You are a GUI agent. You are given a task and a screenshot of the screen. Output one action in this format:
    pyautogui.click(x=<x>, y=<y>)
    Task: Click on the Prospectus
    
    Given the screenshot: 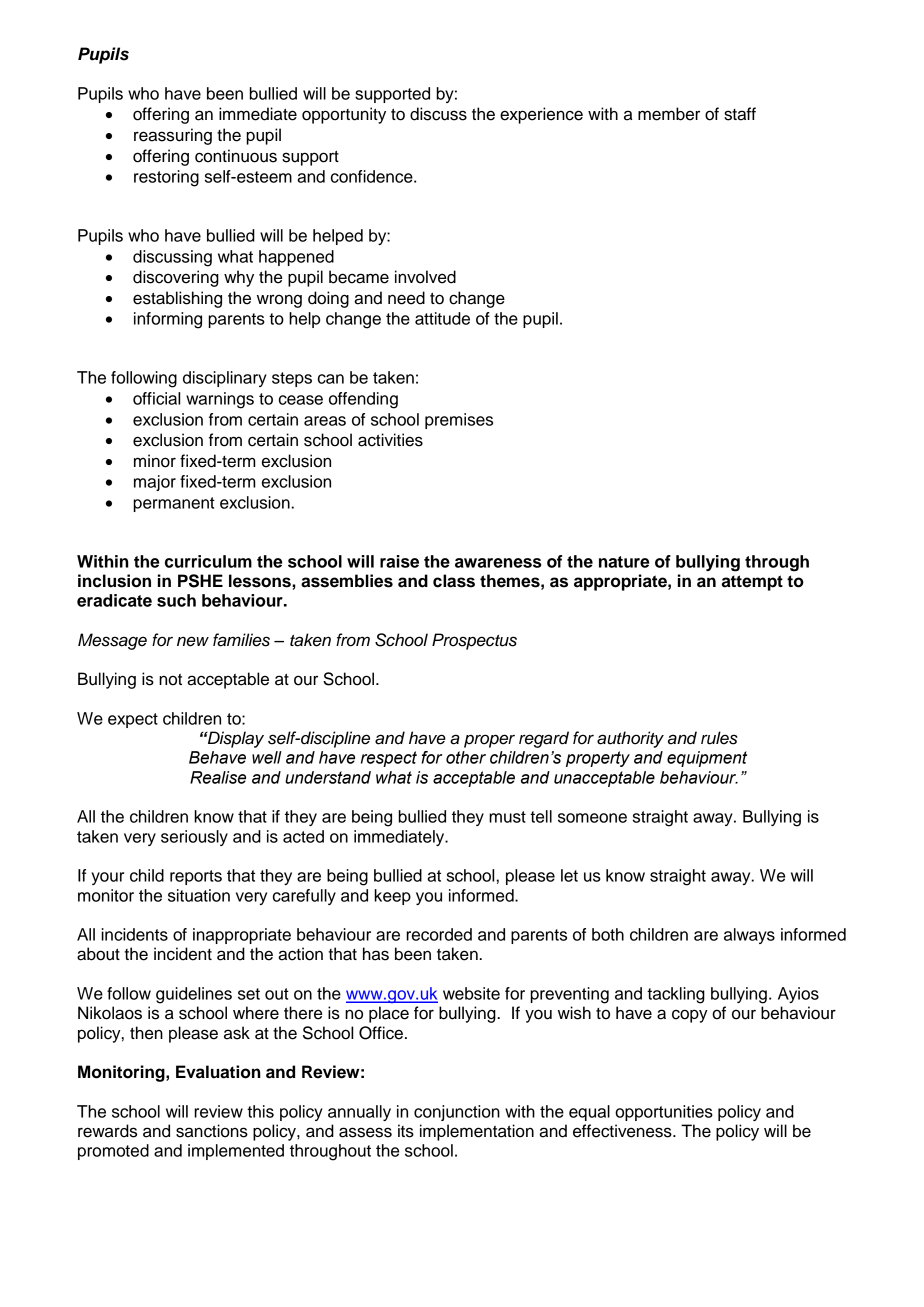 What is the action you would take?
    pyautogui.click(x=474, y=641)
